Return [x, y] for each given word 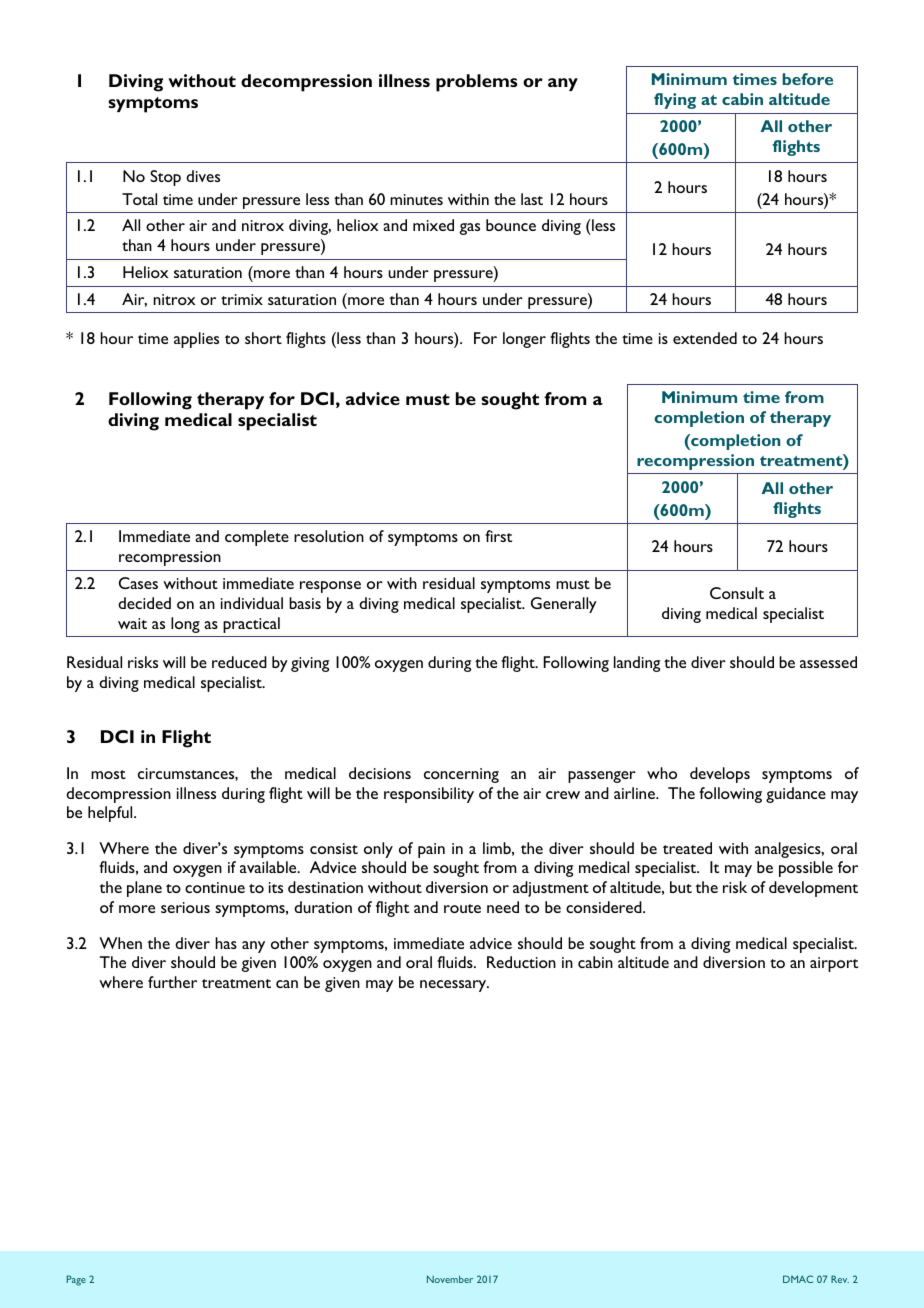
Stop [165, 178]
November [450, 1279]
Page [76, 1280]
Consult [737, 593]
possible [806, 869]
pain [431, 850]
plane [144, 889]
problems [476, 83]
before [807, 79]
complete [257, 538]
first [498, 536]
